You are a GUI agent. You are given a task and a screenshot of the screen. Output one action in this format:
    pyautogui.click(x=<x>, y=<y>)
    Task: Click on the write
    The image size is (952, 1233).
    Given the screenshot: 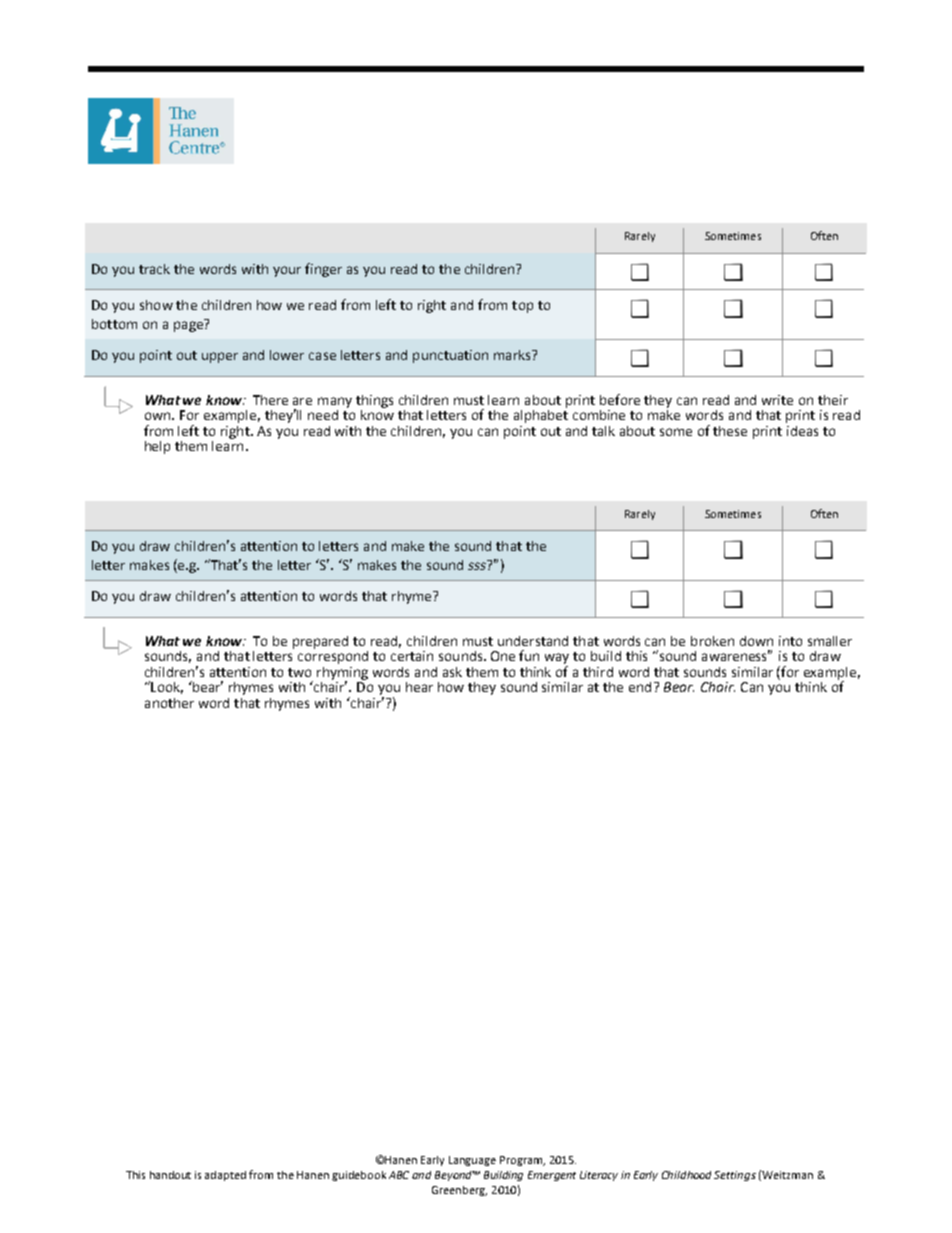 What is the action you would take?
    pyautogui.click(x=777, y=400)
